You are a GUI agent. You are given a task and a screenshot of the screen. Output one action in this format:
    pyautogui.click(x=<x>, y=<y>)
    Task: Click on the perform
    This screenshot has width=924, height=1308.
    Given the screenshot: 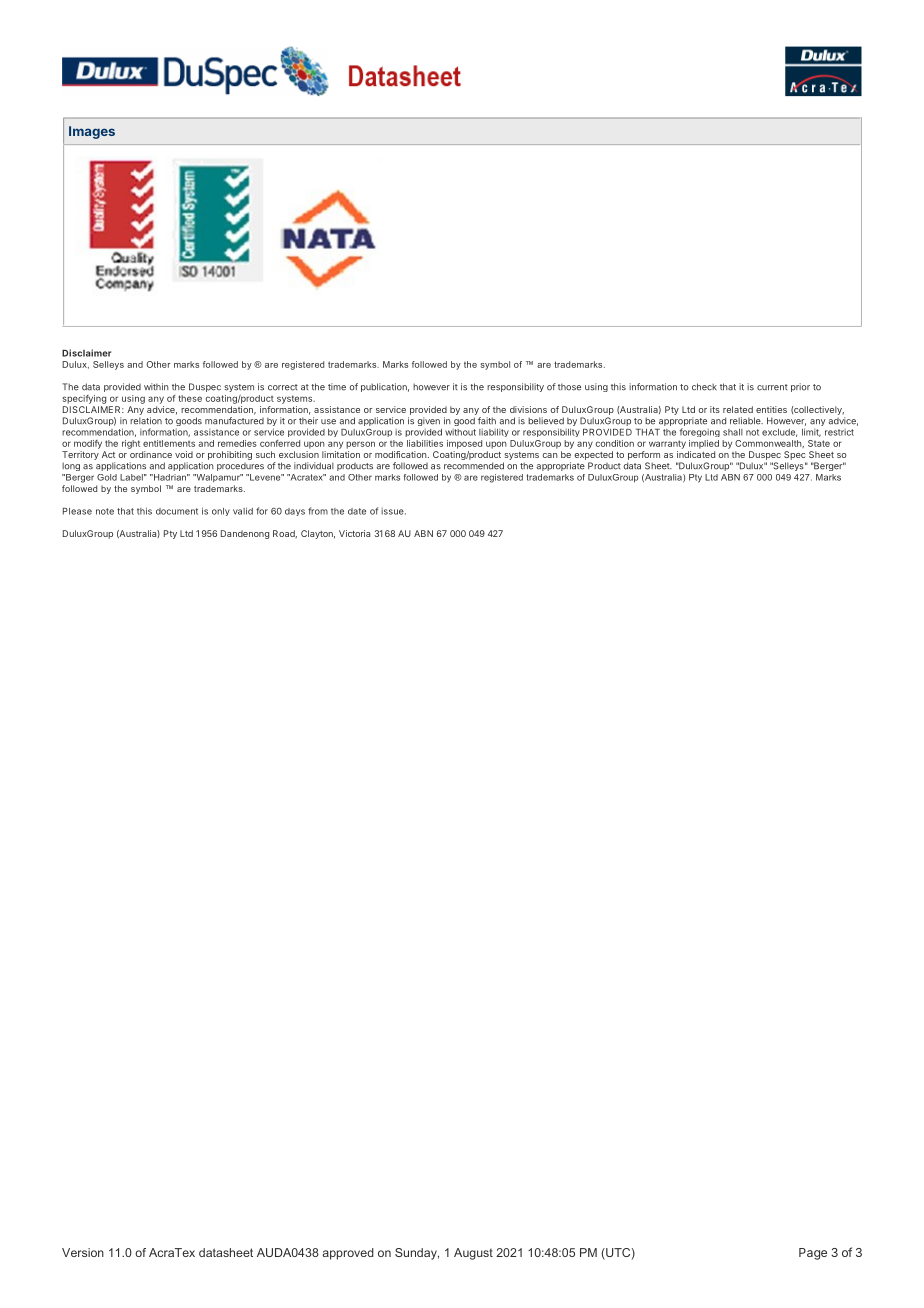 What is the action you would take?
    pyautogui.click(x=644, y=455)
